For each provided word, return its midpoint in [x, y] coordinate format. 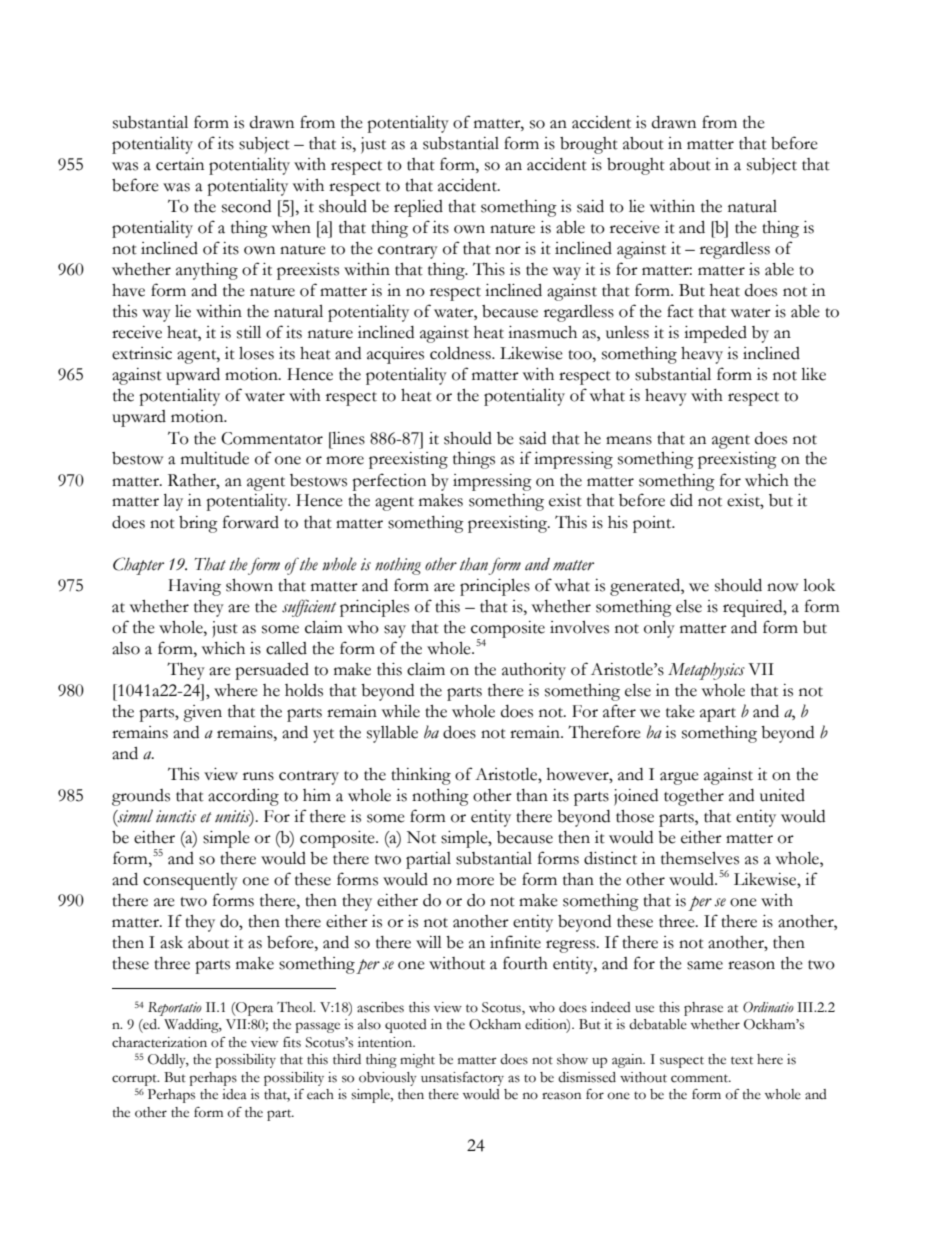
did [681, 500]
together [694, 797]
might [417, 1061]
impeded [715, 334]
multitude [215, 458]
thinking [421, 776]
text [742, 1060]
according [243, 797]
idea [234, 1094]
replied [418, 208]
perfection [389, 482]
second [246, 206]
